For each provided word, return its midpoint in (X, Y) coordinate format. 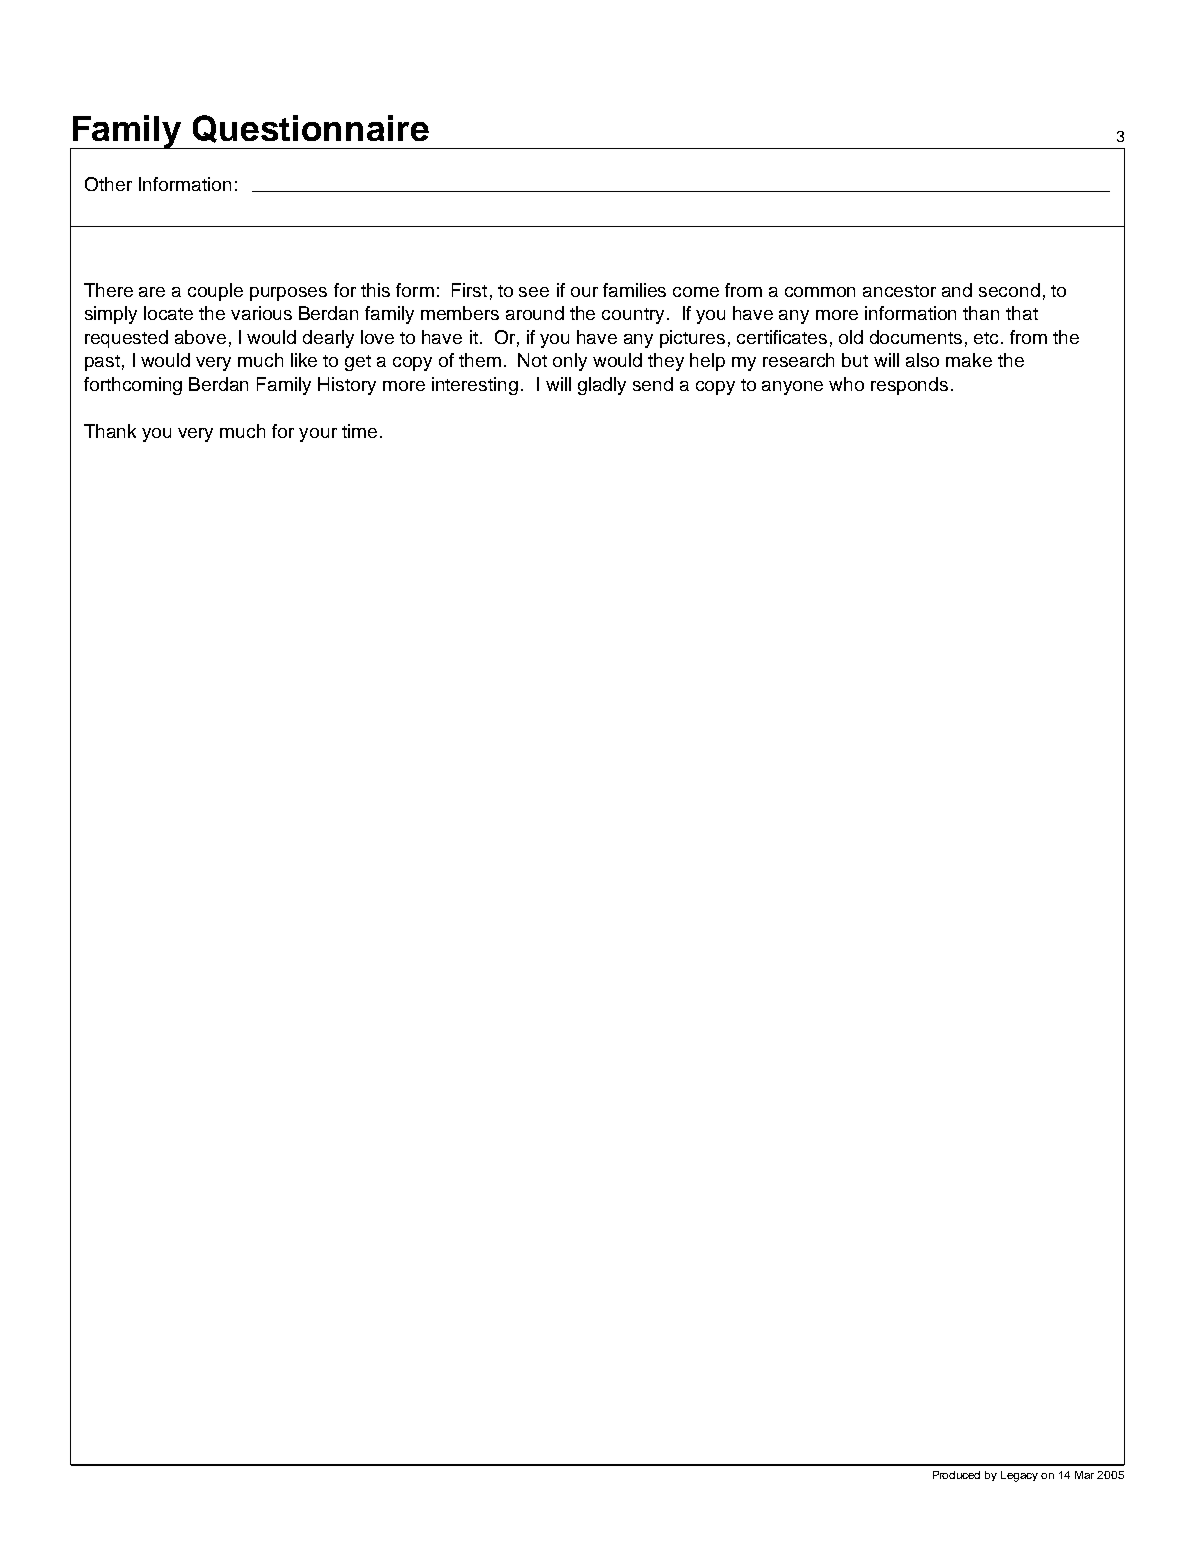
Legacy (1019, 1476)
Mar (1084, 1475)
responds (909, 386)
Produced (956, 1475)
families (634, 290)
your (318, 435)
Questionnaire (311, 129)
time (359, 431)
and (957, 290)
